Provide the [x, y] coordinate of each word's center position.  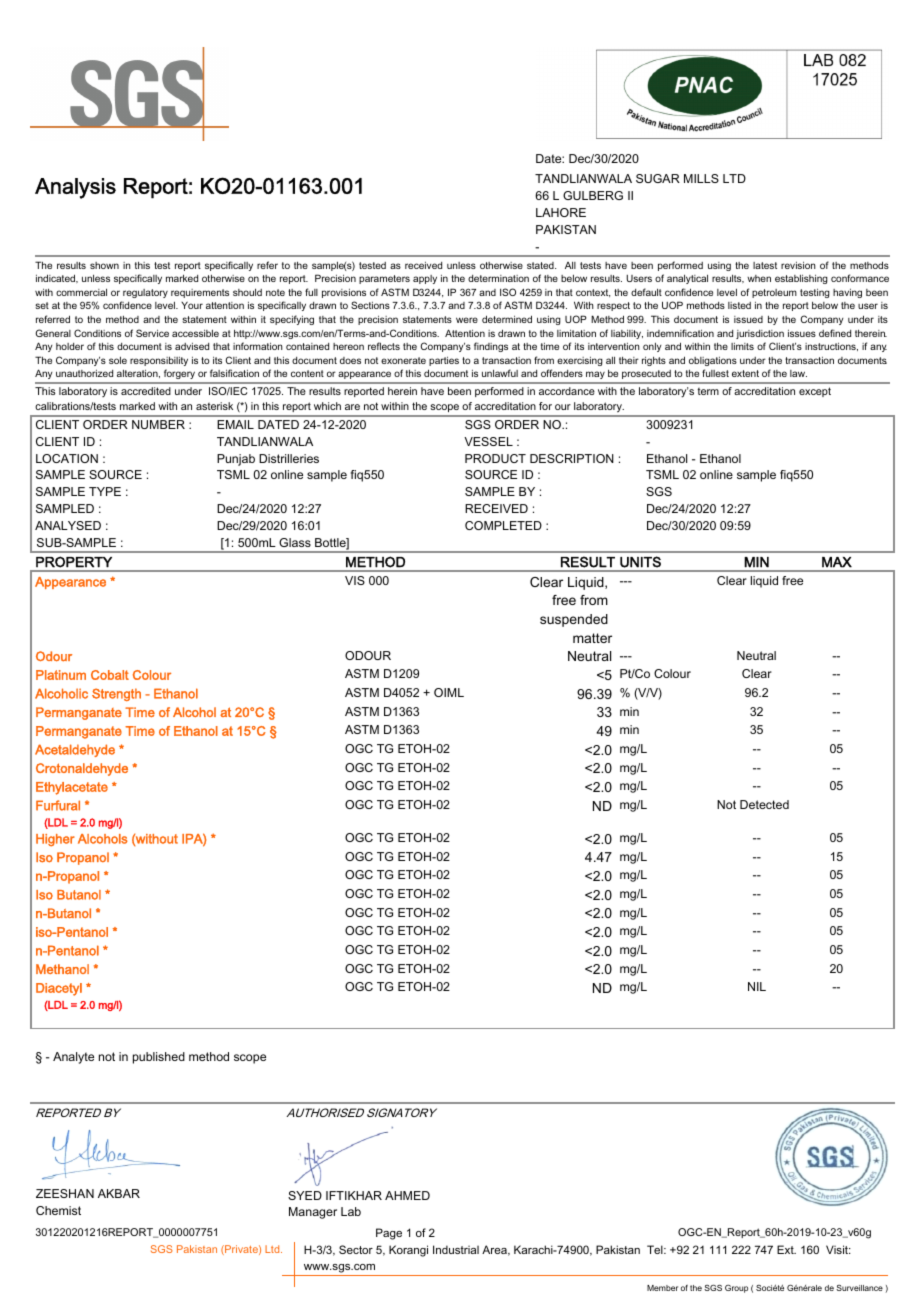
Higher [55, 840]
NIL [757, 986]
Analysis [75, 188]
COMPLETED [503, 525]
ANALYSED [68, 525]
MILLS [701, 178]
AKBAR [119, 1193]
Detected [764, 804]
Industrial [456, 1249]
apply [425, 279]
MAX [837, 562]
